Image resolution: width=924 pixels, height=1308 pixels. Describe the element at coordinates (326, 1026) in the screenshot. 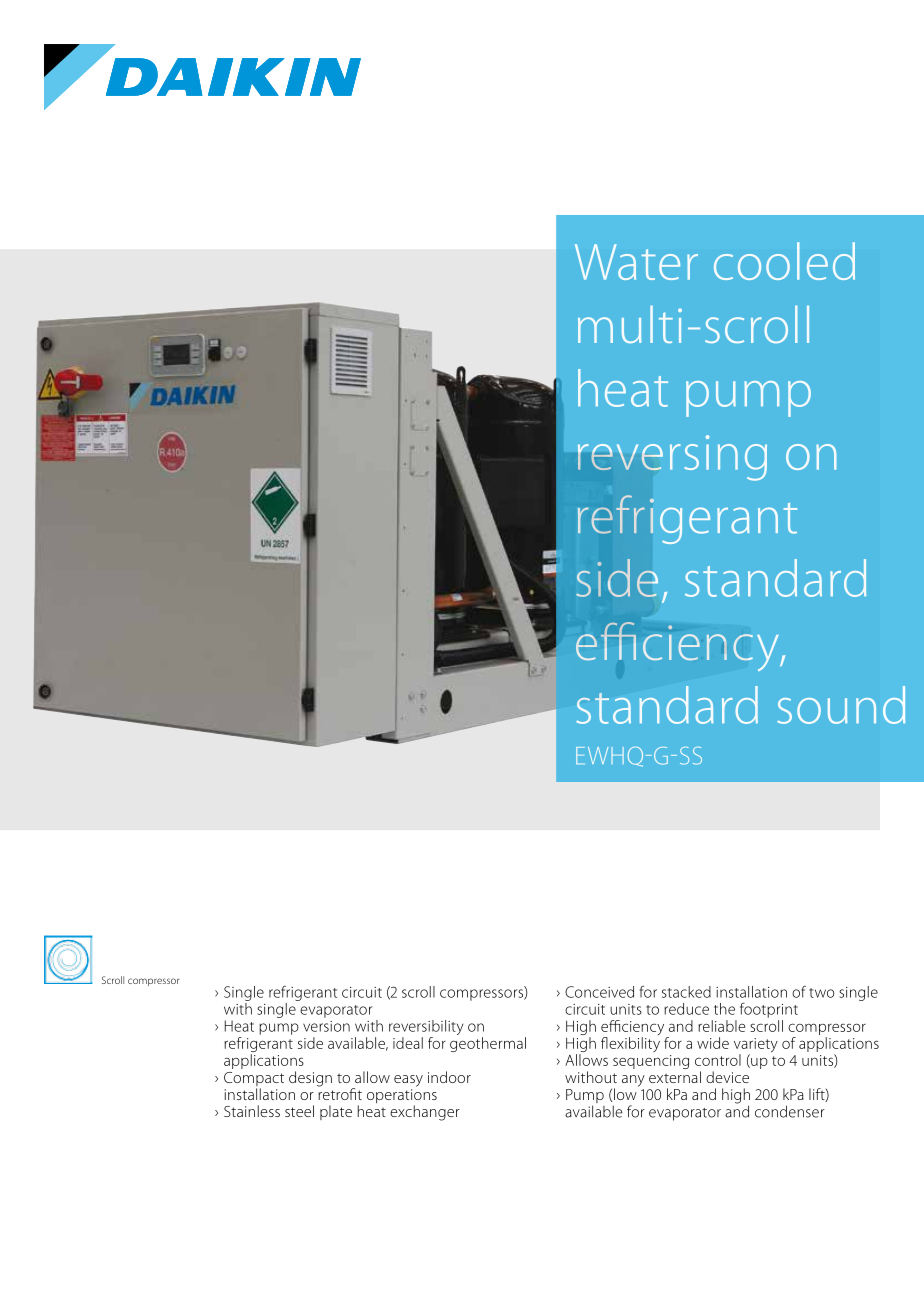

I see `version` at that location.
